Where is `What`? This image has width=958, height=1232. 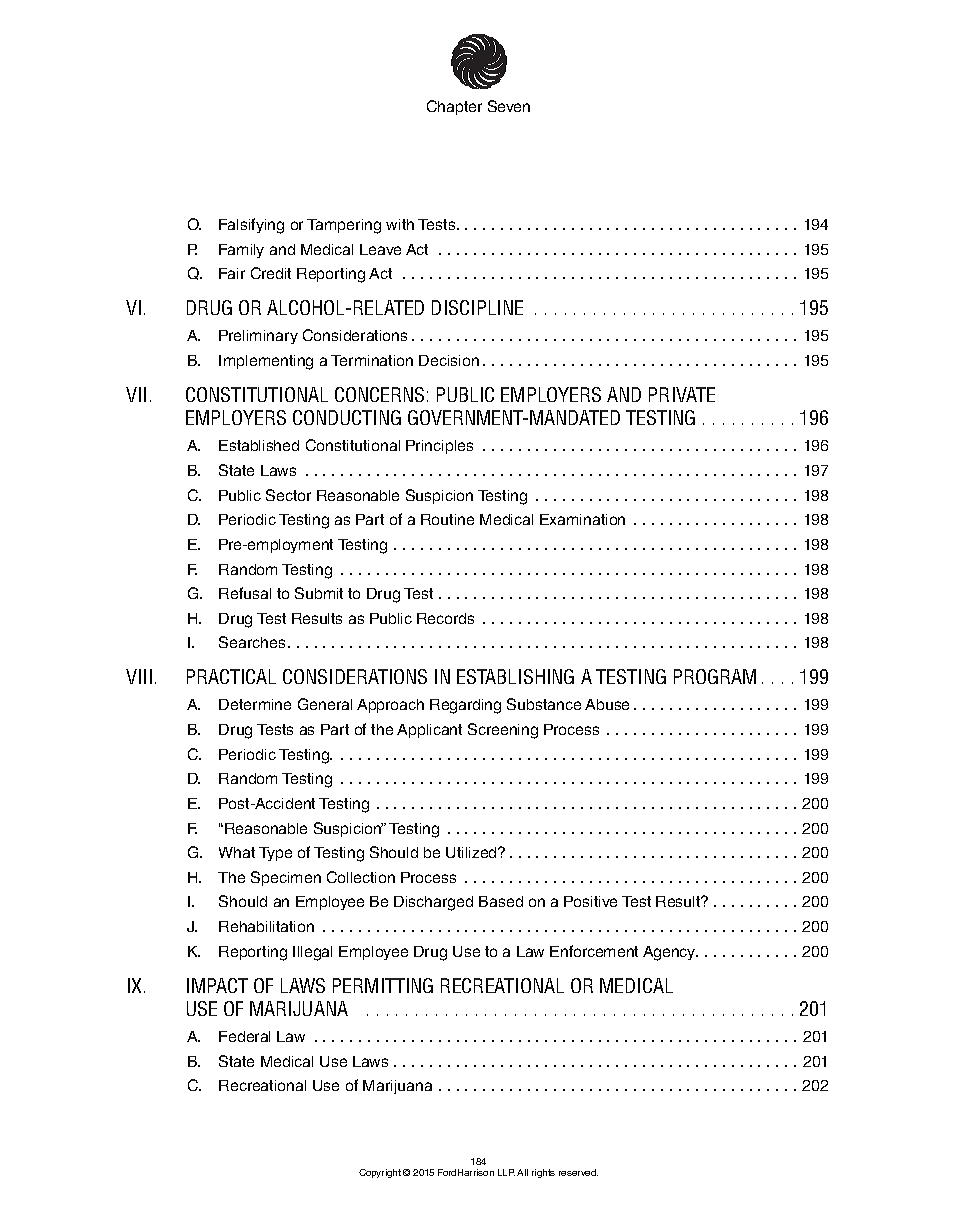
What is located at coordinates (237, 852).
